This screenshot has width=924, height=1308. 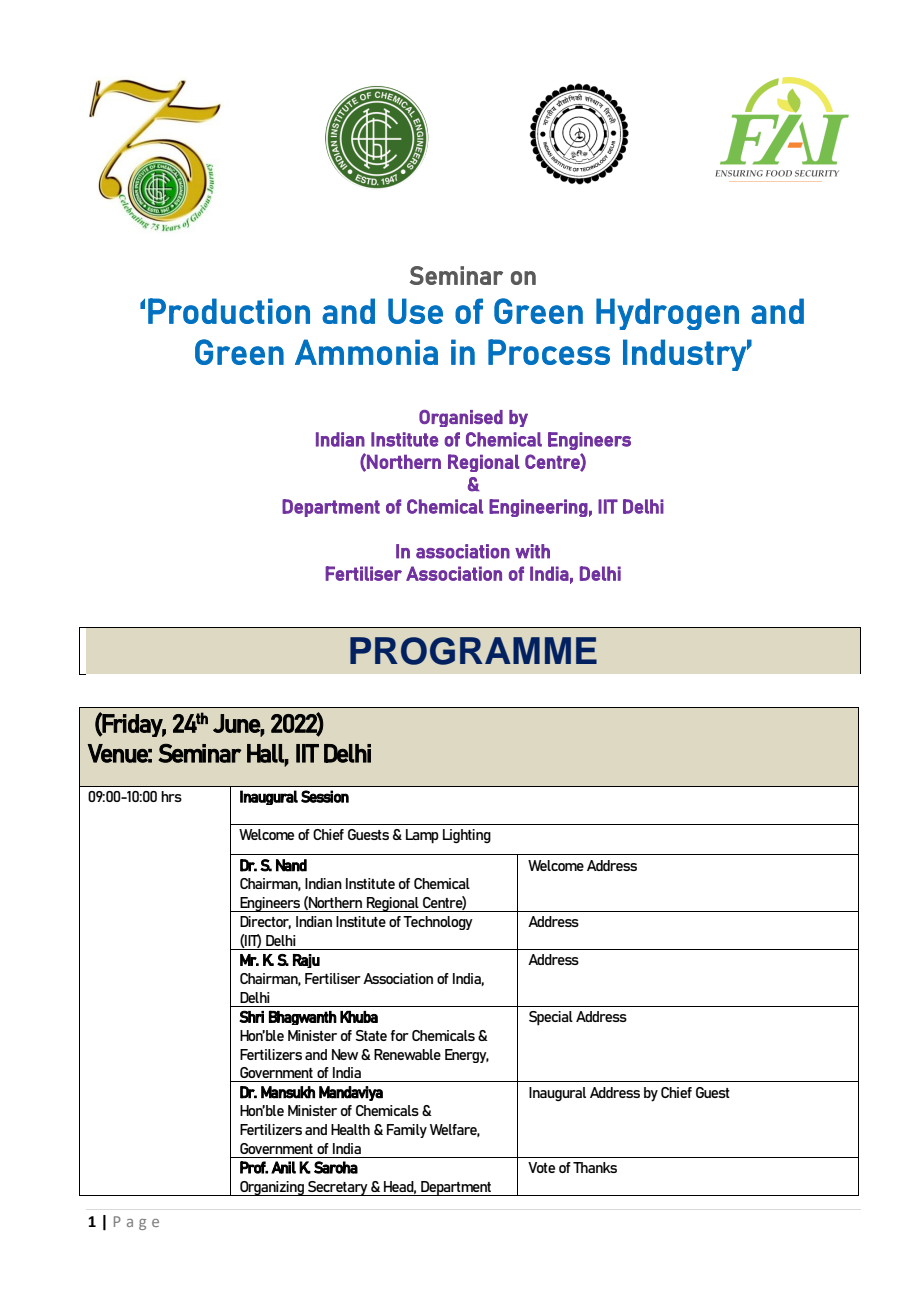 What do you see at coordinates (229, 311) in the screenshot?
I see `Production` at bounding box center [229, 311].
